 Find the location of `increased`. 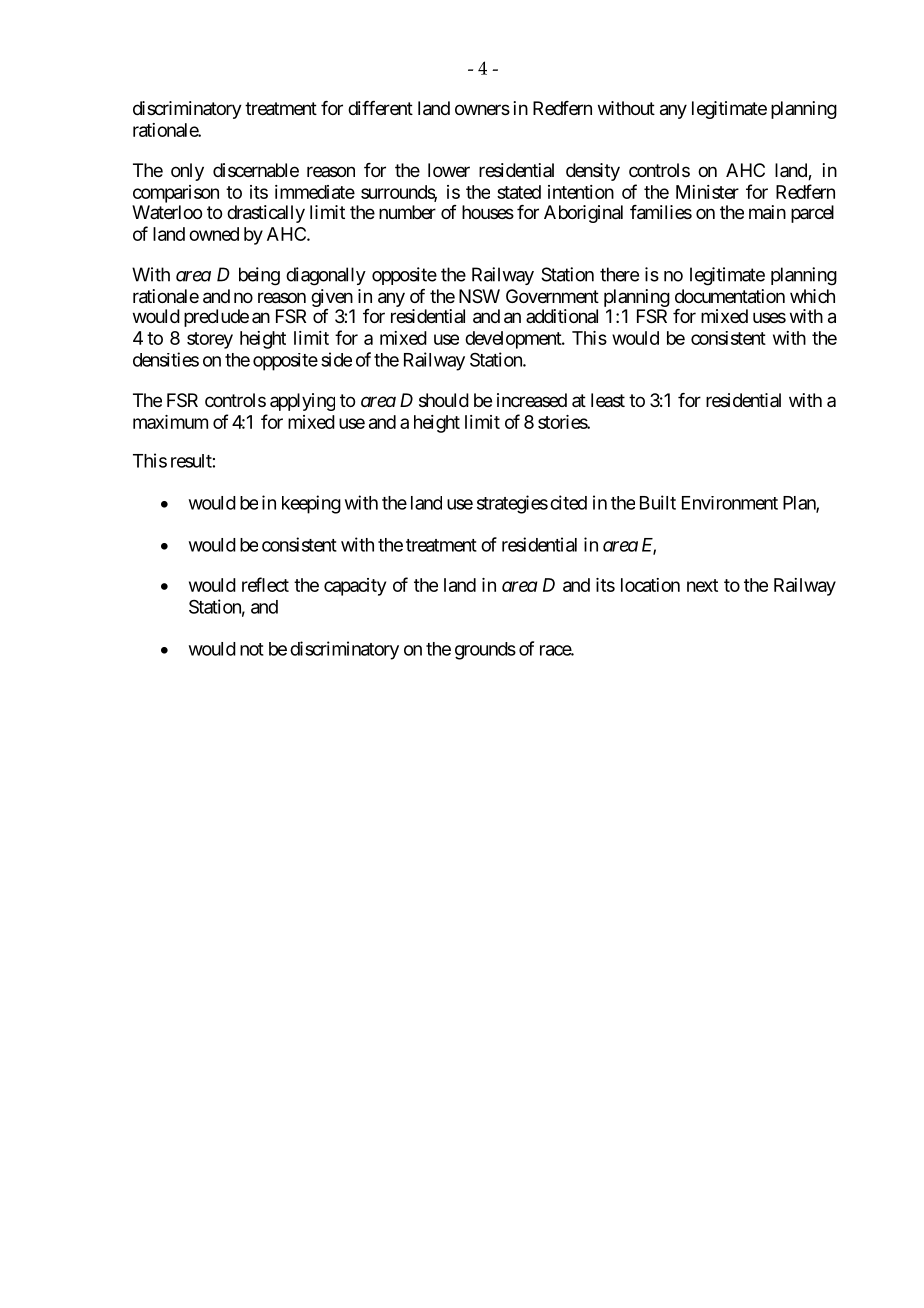

increased is located at coordinates (532, 400).
